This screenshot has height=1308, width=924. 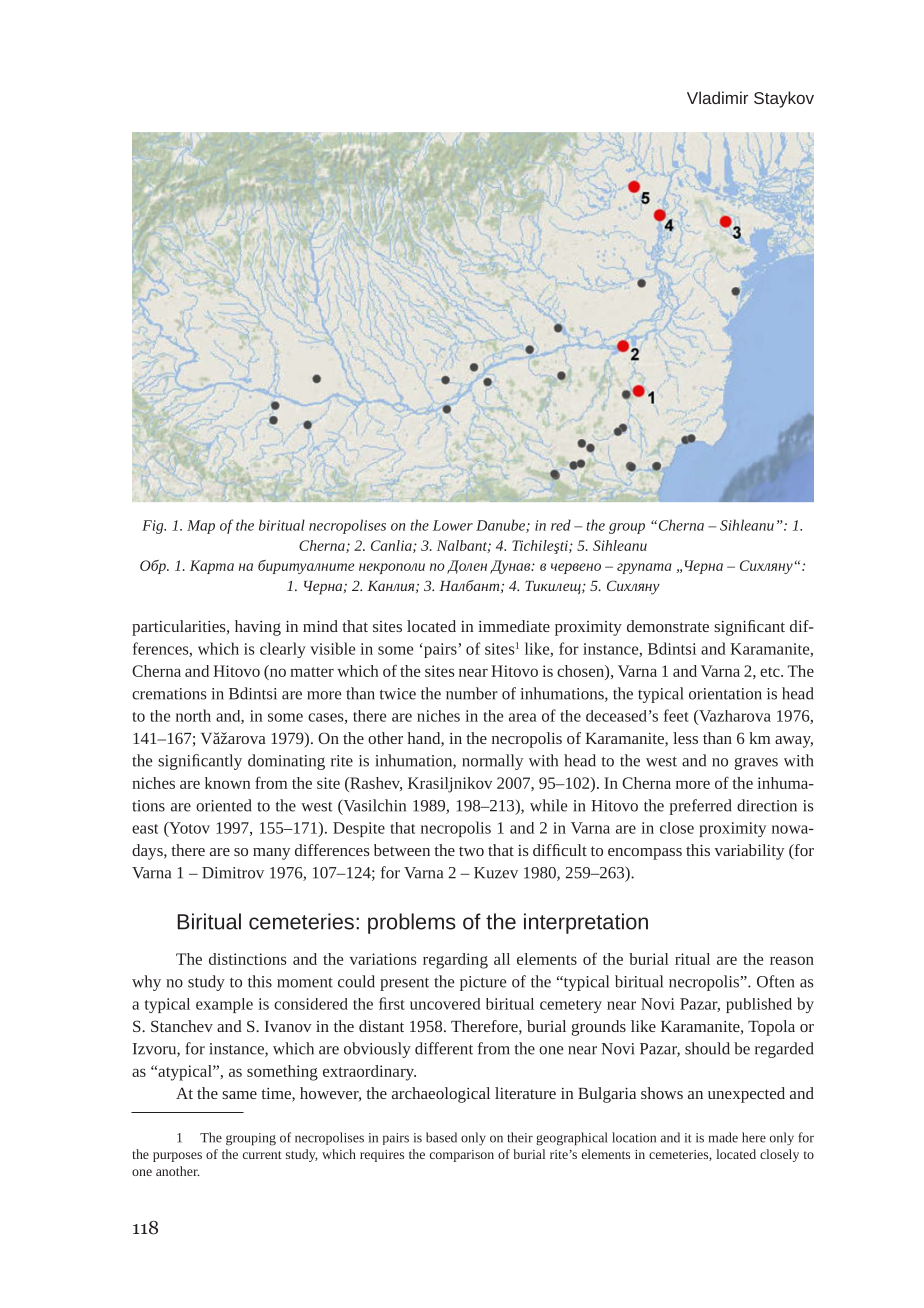 I want to click on Map, so click(x=201, y=527).
